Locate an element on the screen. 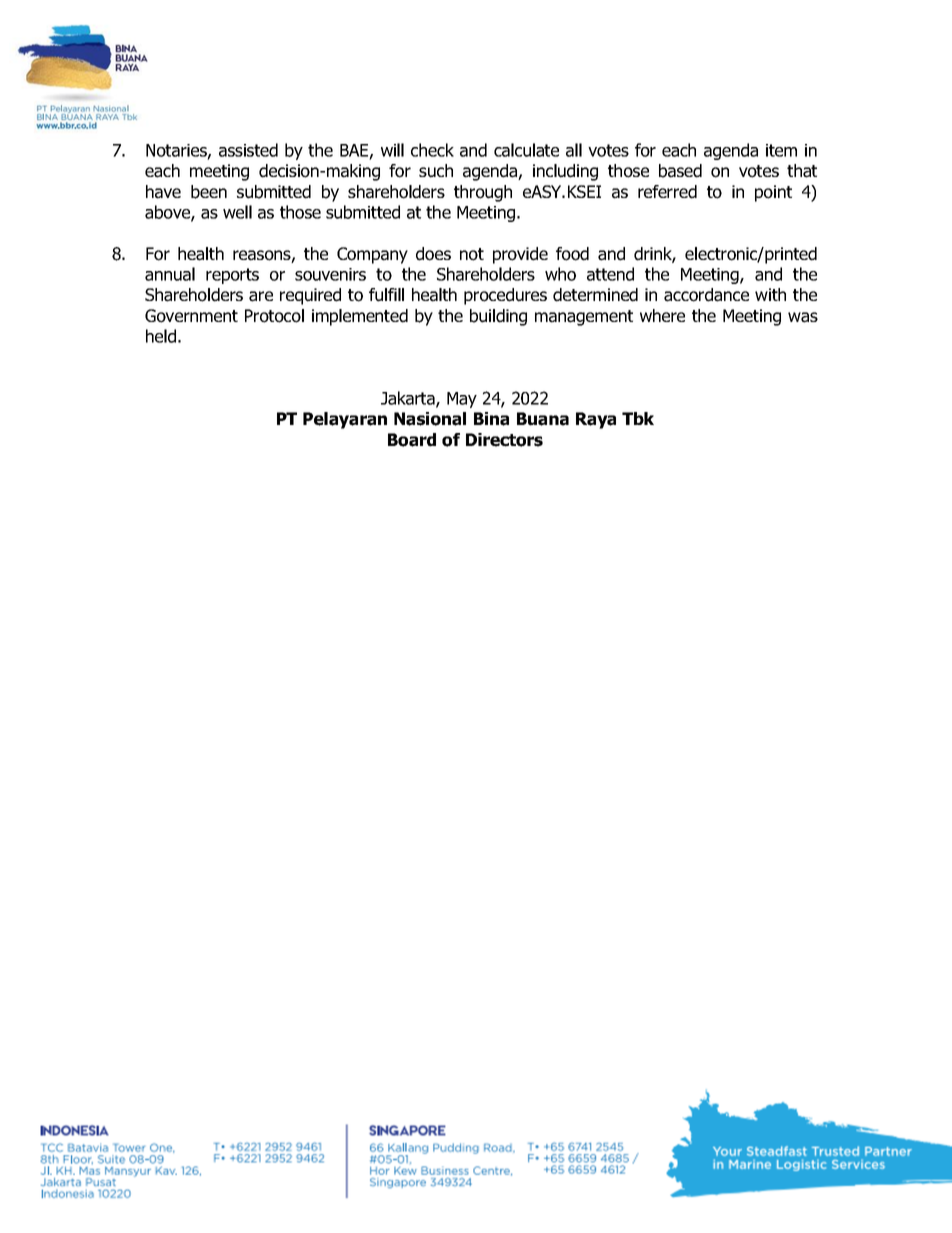 The image size is (952, 1233). Board is located at coordinates (412, 440).
